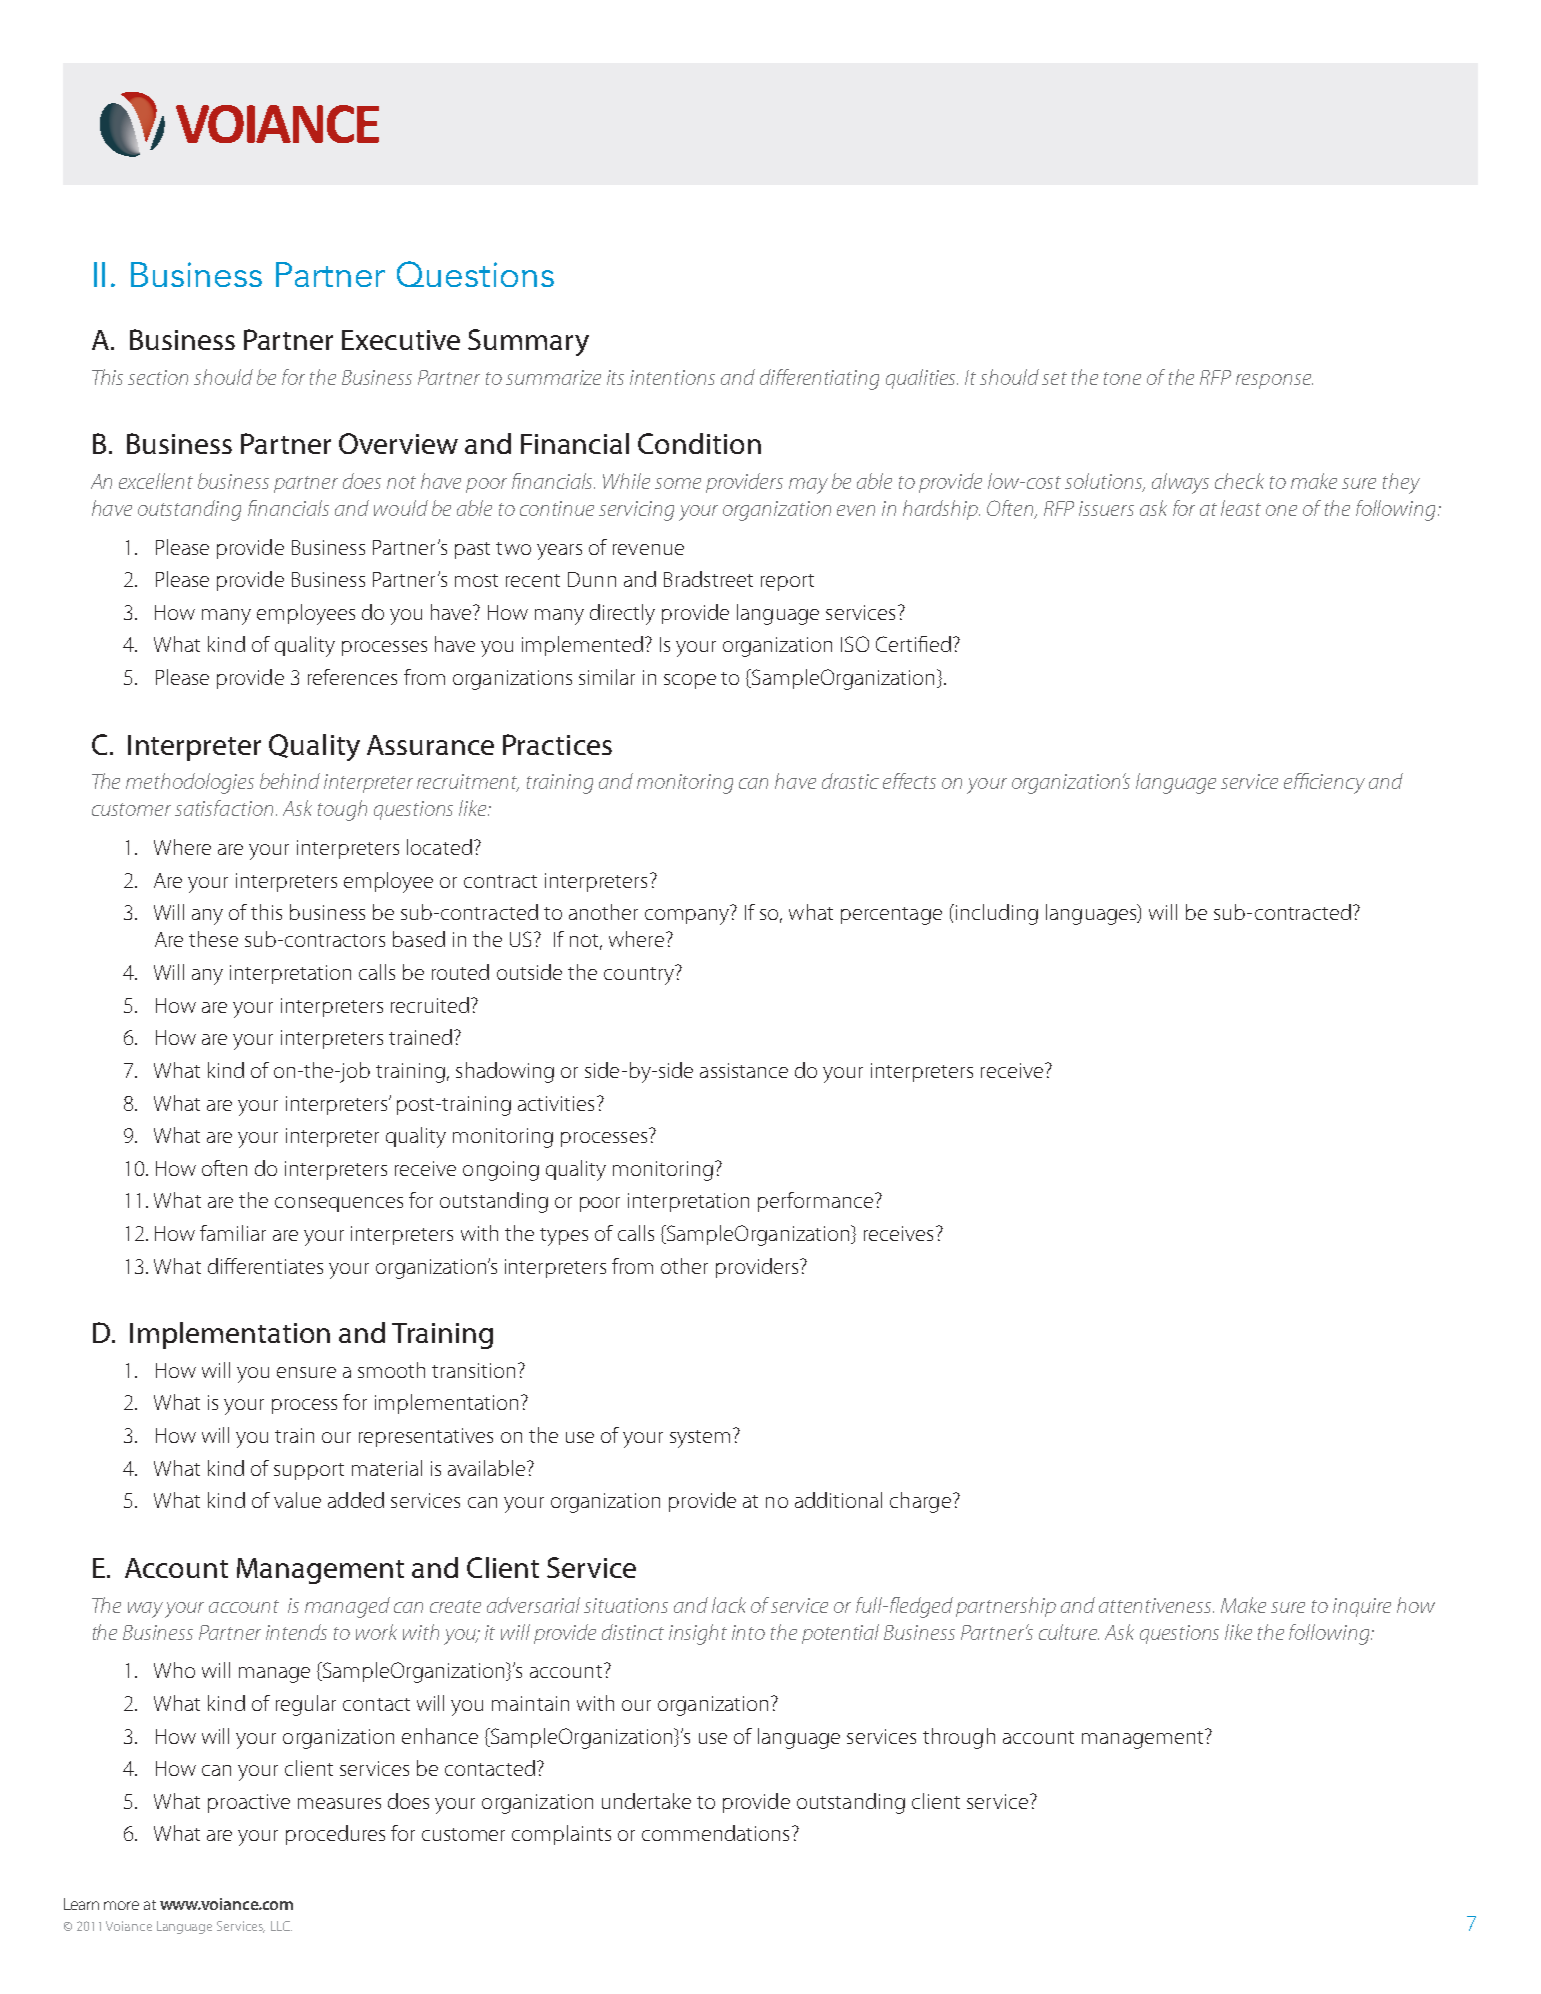 The image size is (1541, 1994). Describe the element at coordinates (715, 1833) in the screenshot. I see `commendations` at that location.
